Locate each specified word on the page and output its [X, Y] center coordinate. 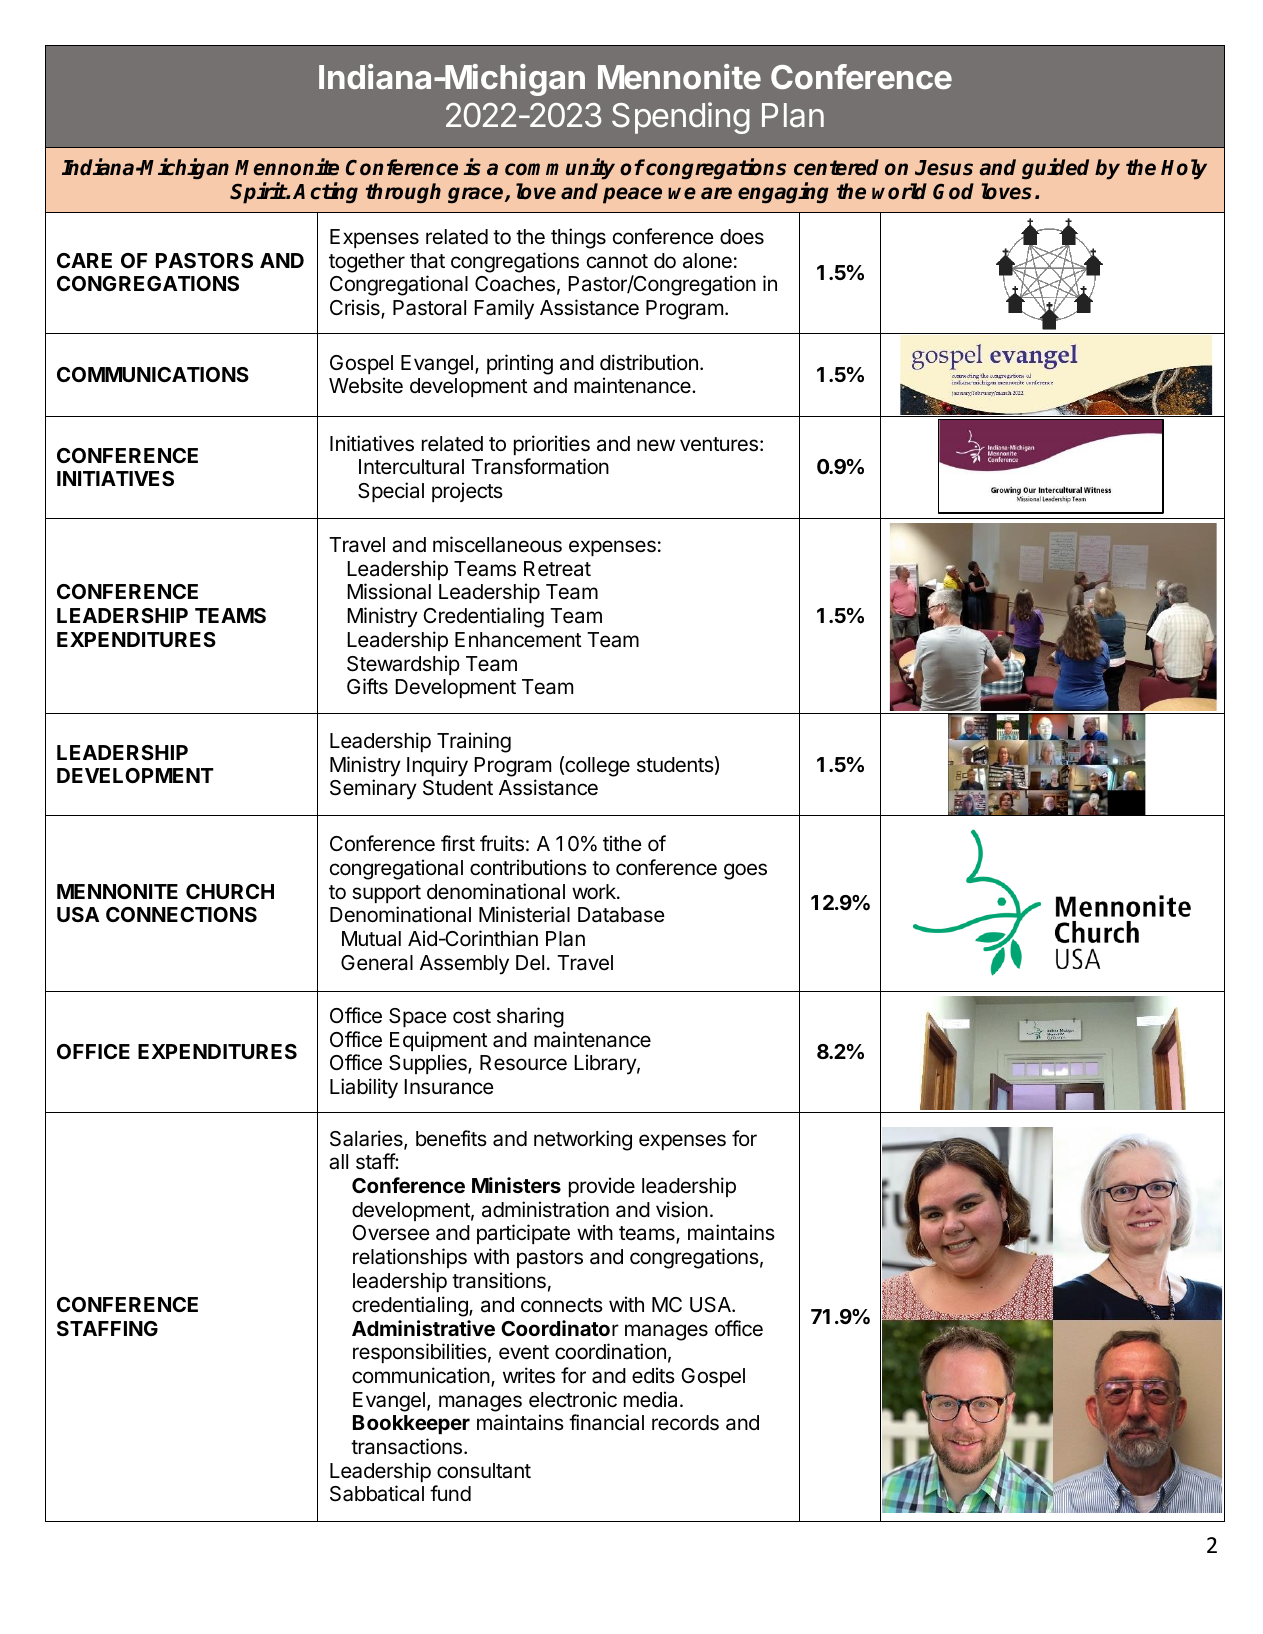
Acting [325, 193]
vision [682, 1209]
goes [745, 871]
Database [621, 915]
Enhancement [518, 640]
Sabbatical [377, 1493]
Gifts [367, 686]
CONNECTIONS [181, 914]
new [656, 445]
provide [602, 1187]
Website [366, 385]
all [338, 1162]
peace [632, 195]
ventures [719, 444]
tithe [622, 843]
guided [1055, 169]
